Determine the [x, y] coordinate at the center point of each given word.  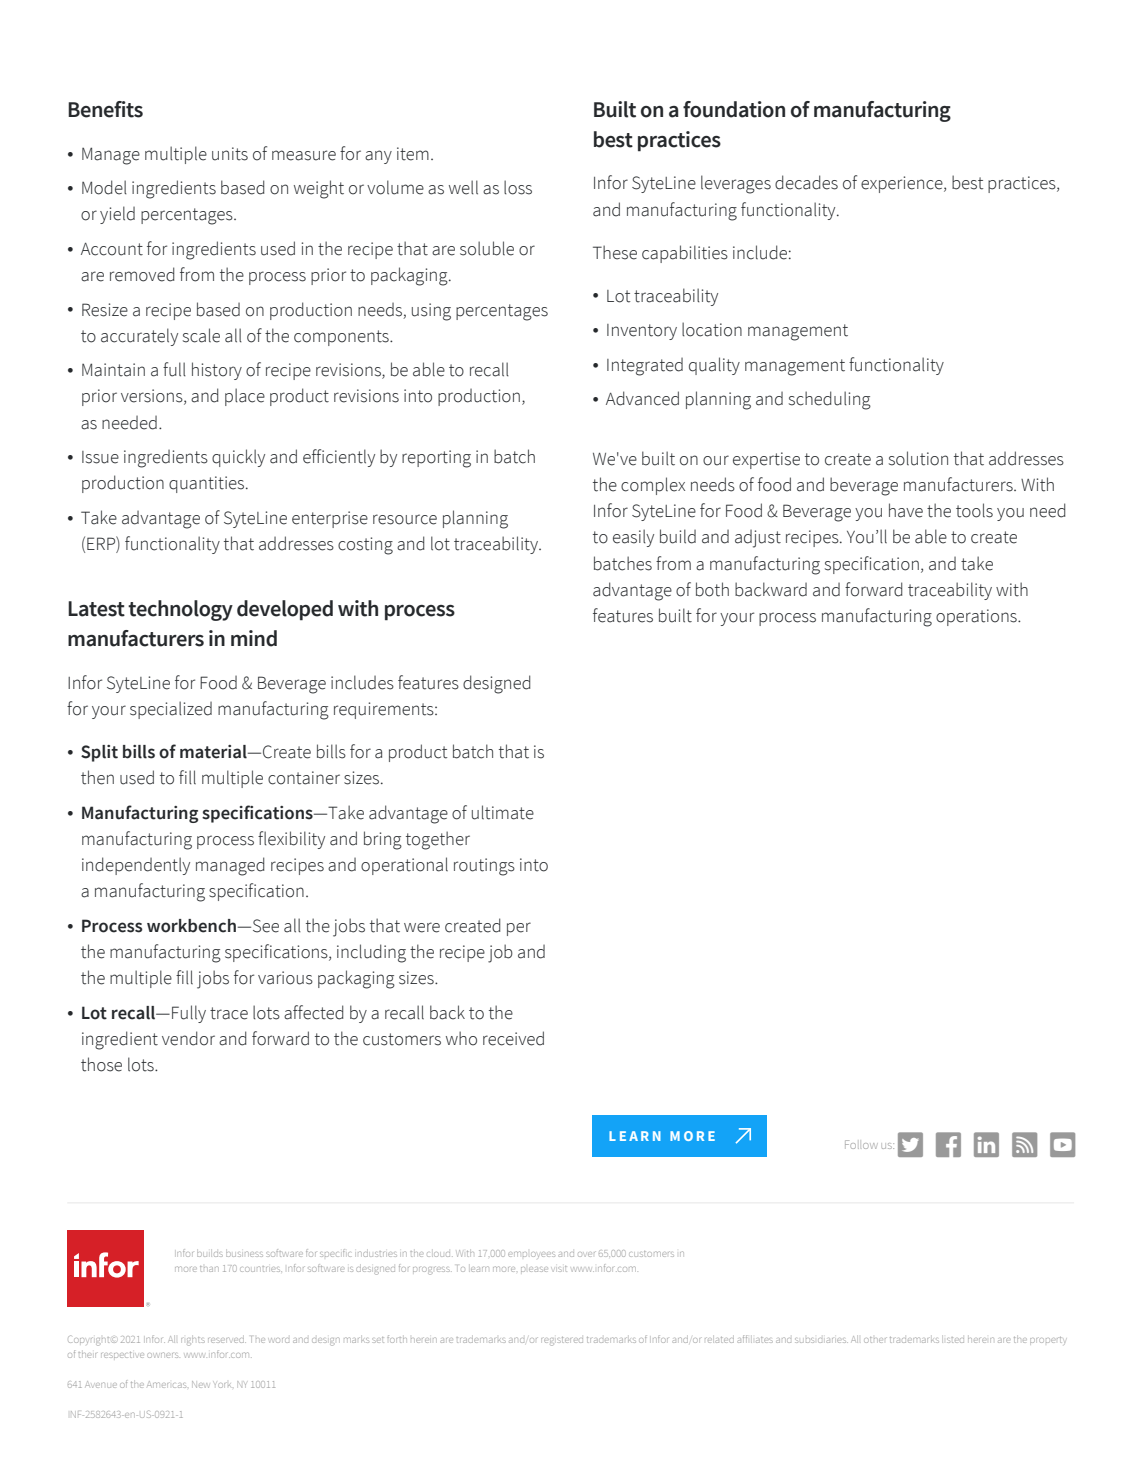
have [906, 510]
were [422, 927]
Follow [861, 1144]
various [285, 978]
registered [562, 1341]
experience [903, 184]
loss [518, 187]
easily [633, 538]
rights [193, 1341]
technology [180, 610]
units [230, 154]
